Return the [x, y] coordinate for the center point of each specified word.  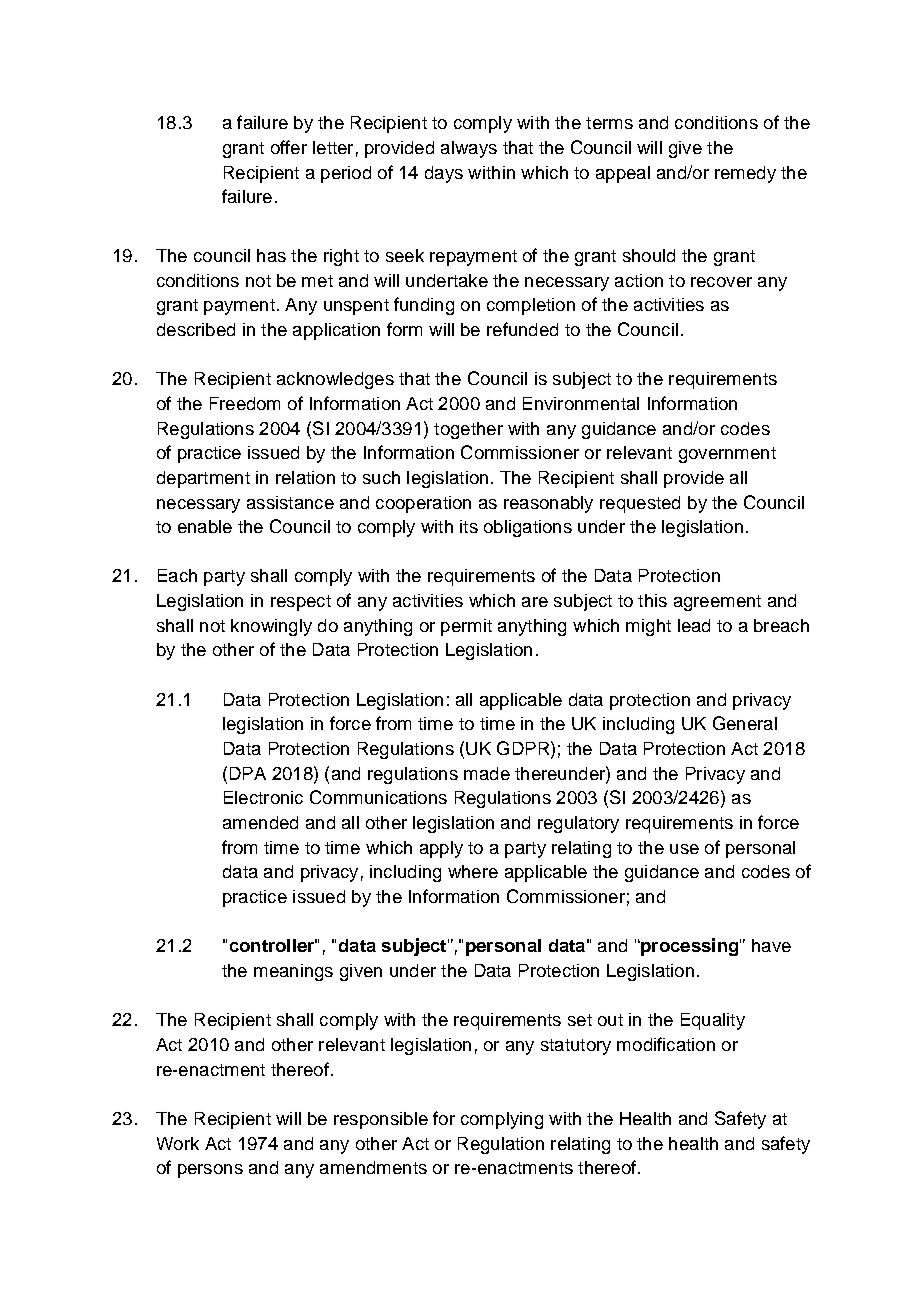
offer [289, 147]
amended [260, 822]
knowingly [271, 627]
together [468, 430]
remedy [745, 174]
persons [210, 1171]
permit [466, 627]
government [727, 455]
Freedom [245, 403]
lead [694, 625]
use [684, 849]
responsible [381, 1120]
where [473, 871]
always [469, 149]
